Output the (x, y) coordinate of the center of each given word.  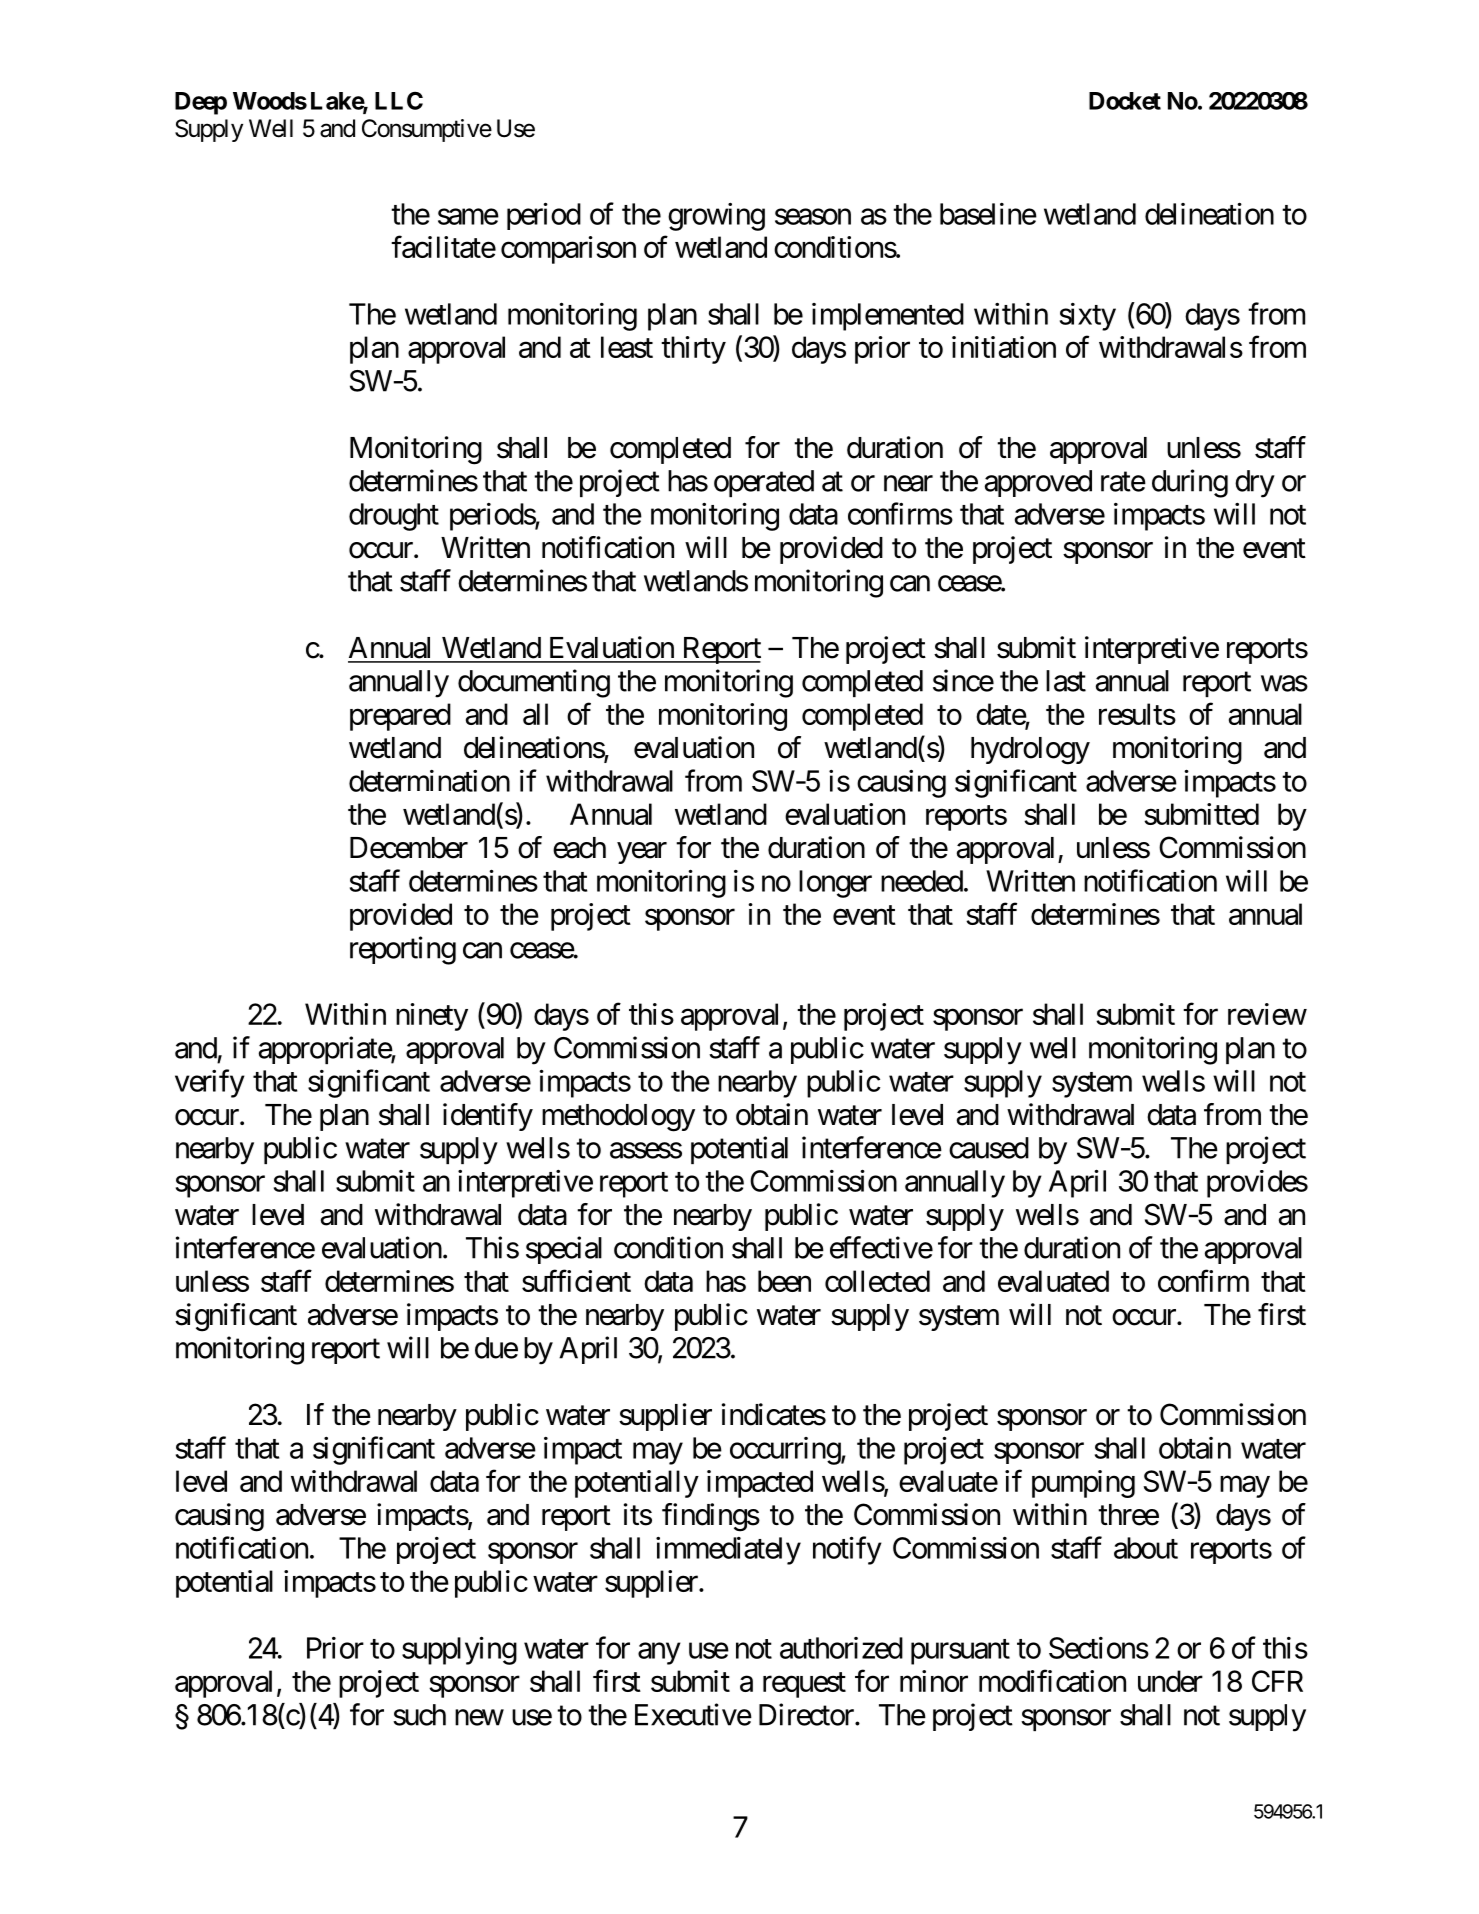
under (1170, 1681)
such (419, 1715)
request (804, 1685)
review (1267, 1014)
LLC (399, 101)
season (813, 217)
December (409, 848)
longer (835, 884)
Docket (1125, 101)
